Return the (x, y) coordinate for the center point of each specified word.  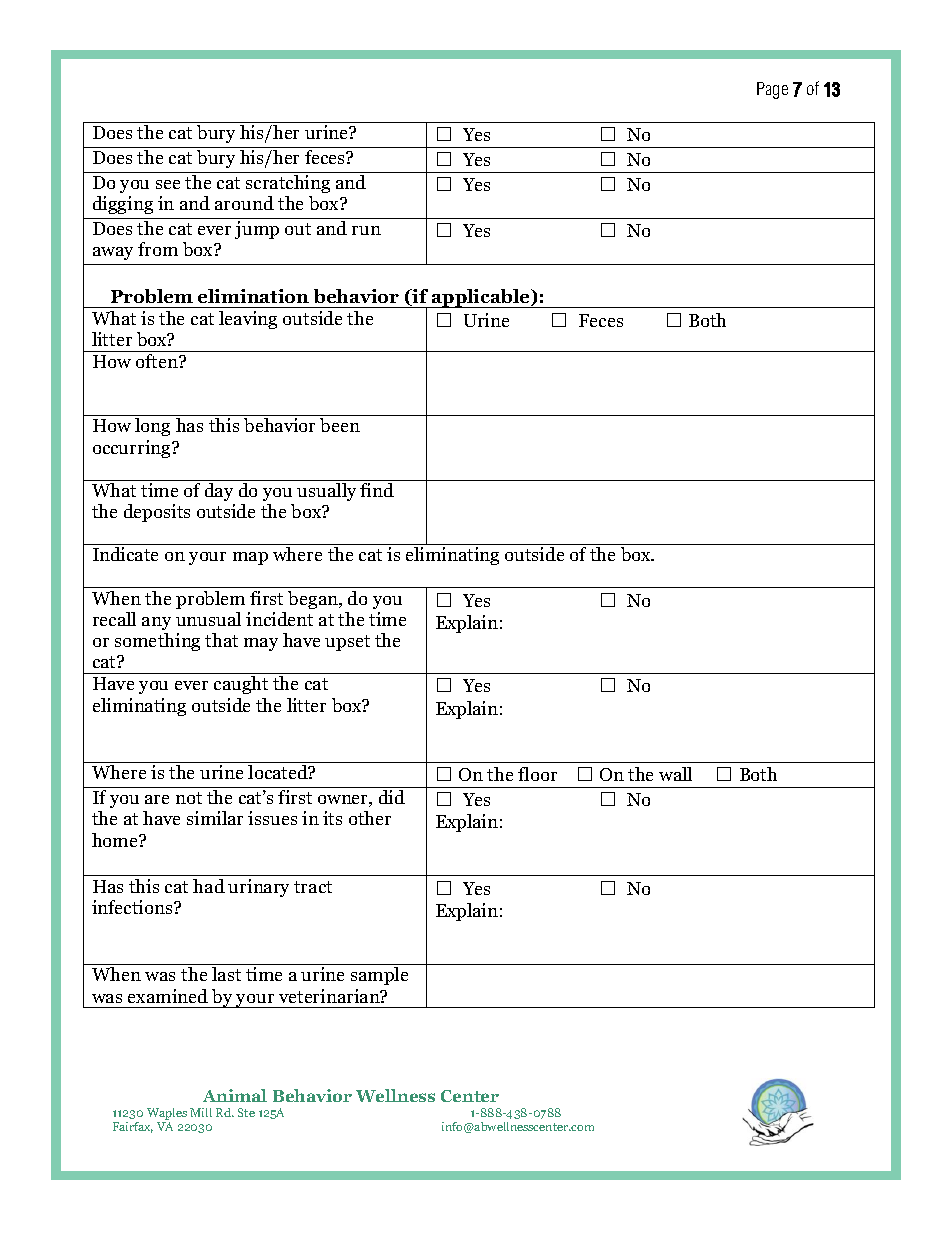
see (168, 184)
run (366, 230)
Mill (201, 1112)
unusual (208, 619)
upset (347, 643)
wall (675, 774)
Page (772, 90)
